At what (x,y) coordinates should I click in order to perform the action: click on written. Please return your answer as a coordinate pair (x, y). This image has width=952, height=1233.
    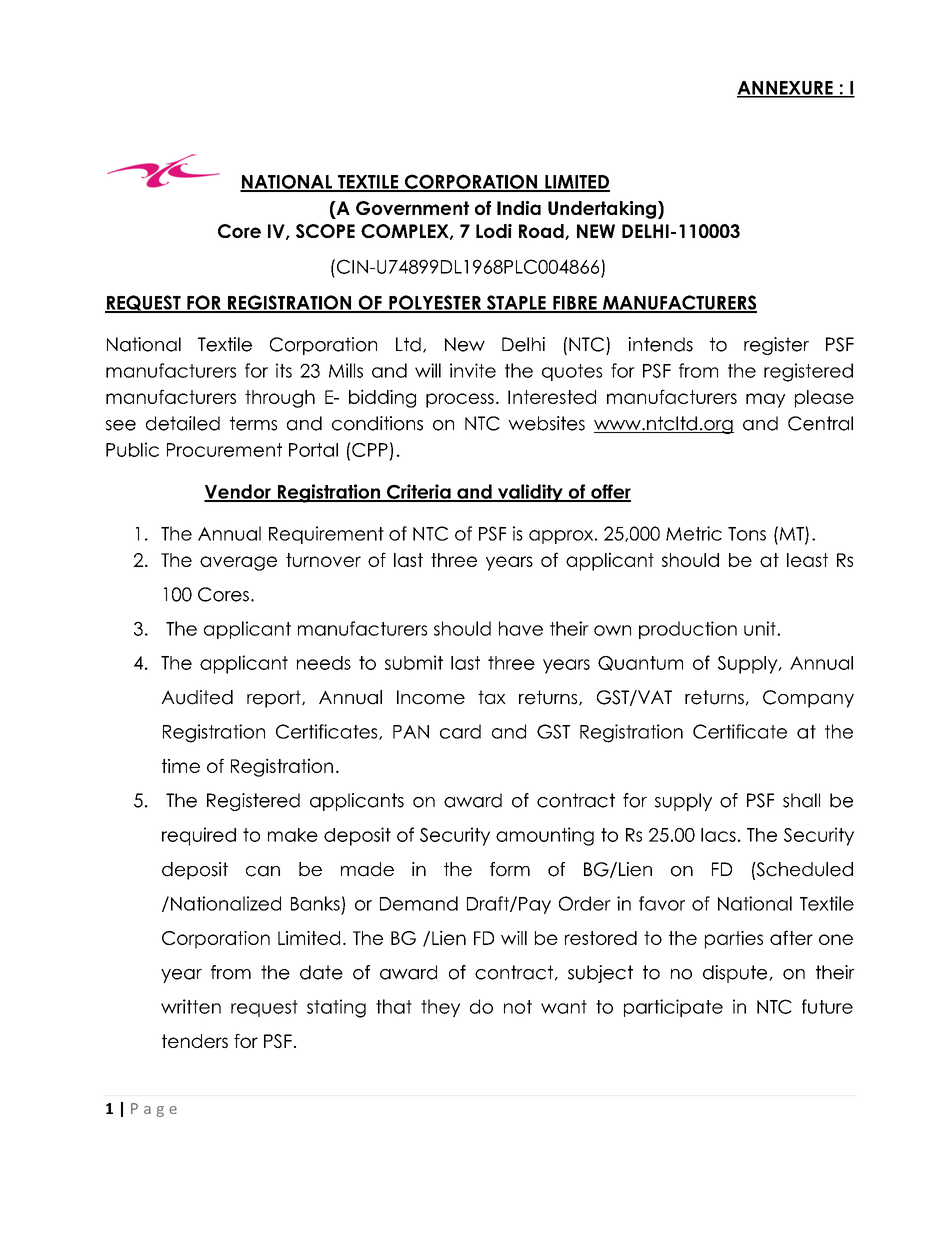
    Looking at the image, I should click on (191, 1006).
